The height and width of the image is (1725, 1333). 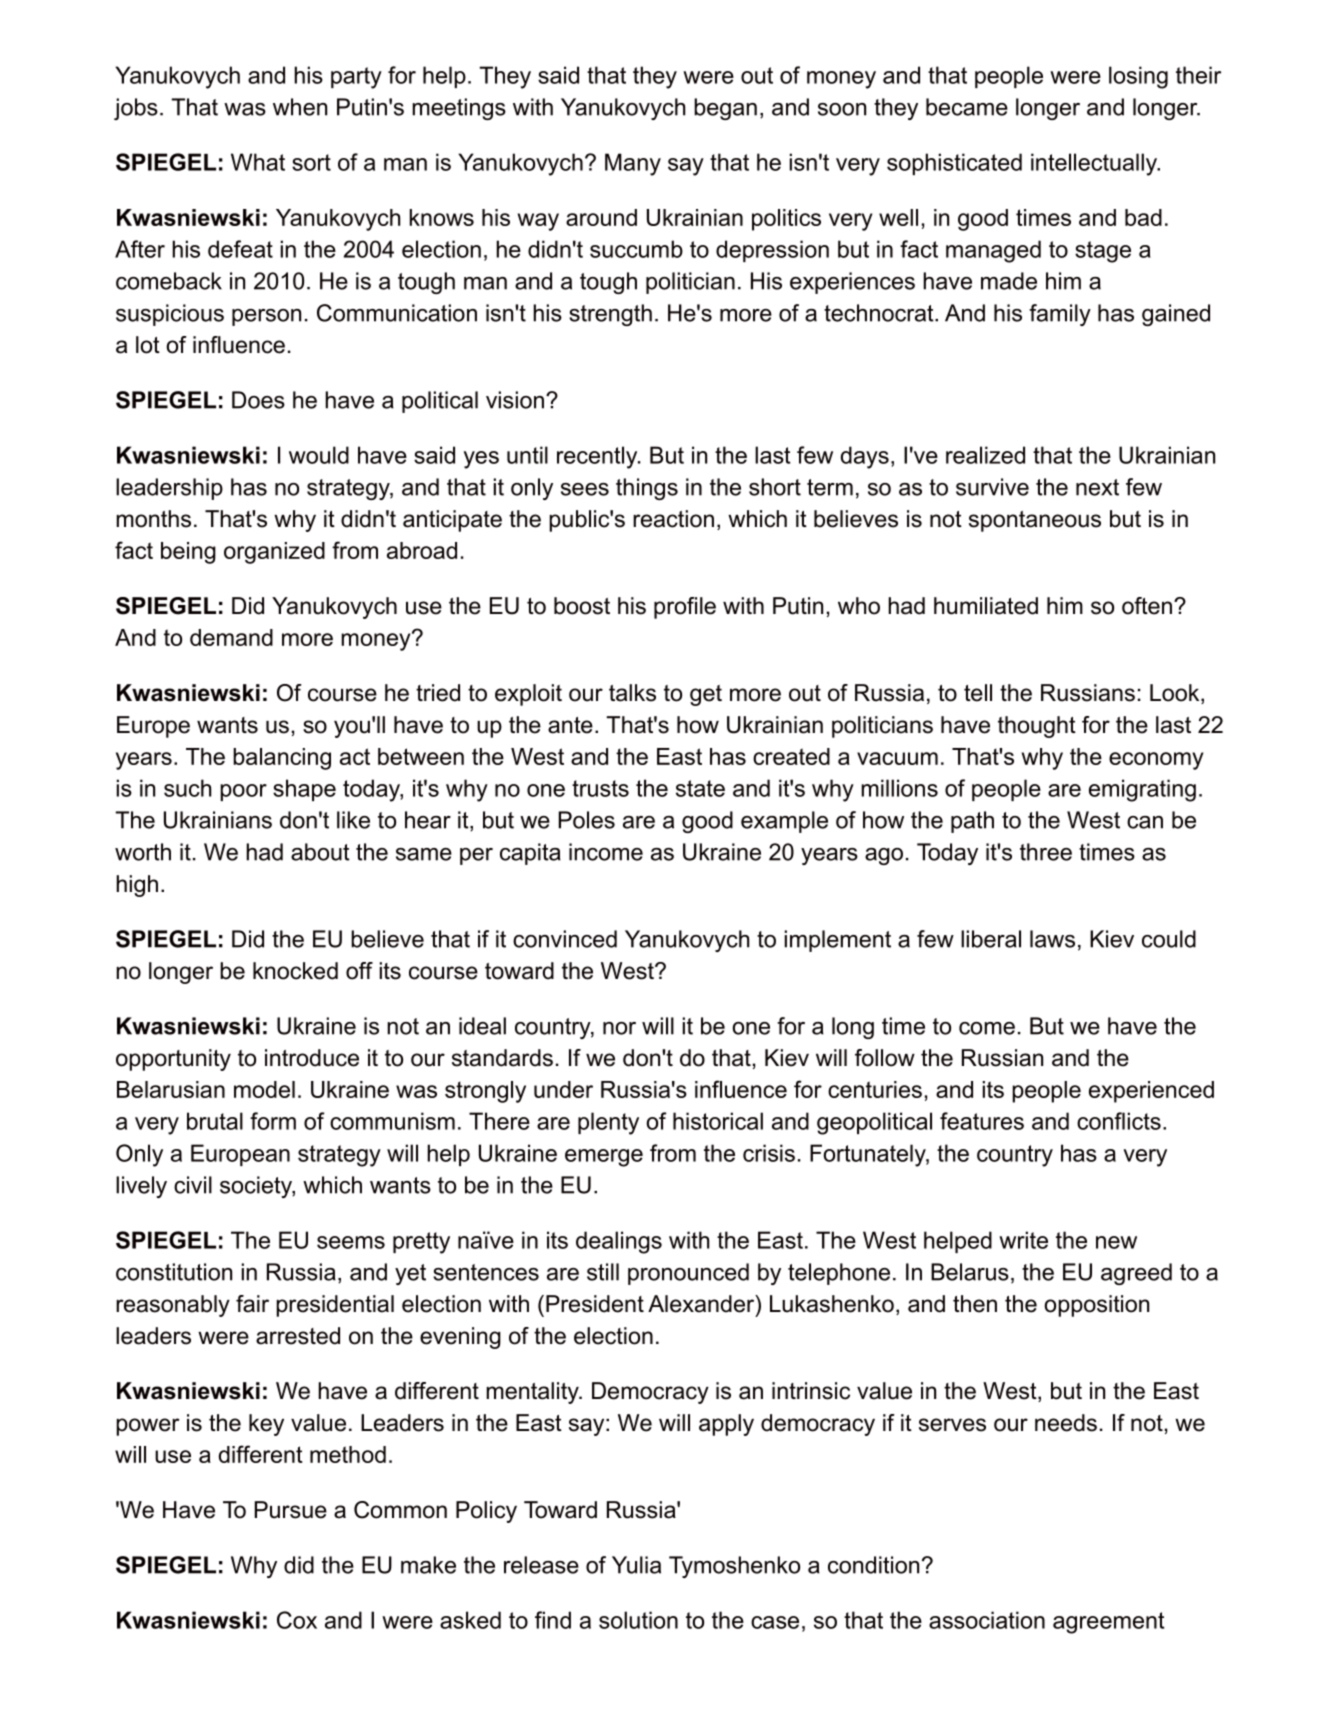 What do you see at coordinates (638, 1620) in the image?
I see `solution` at bounding box center [638, 1620].
